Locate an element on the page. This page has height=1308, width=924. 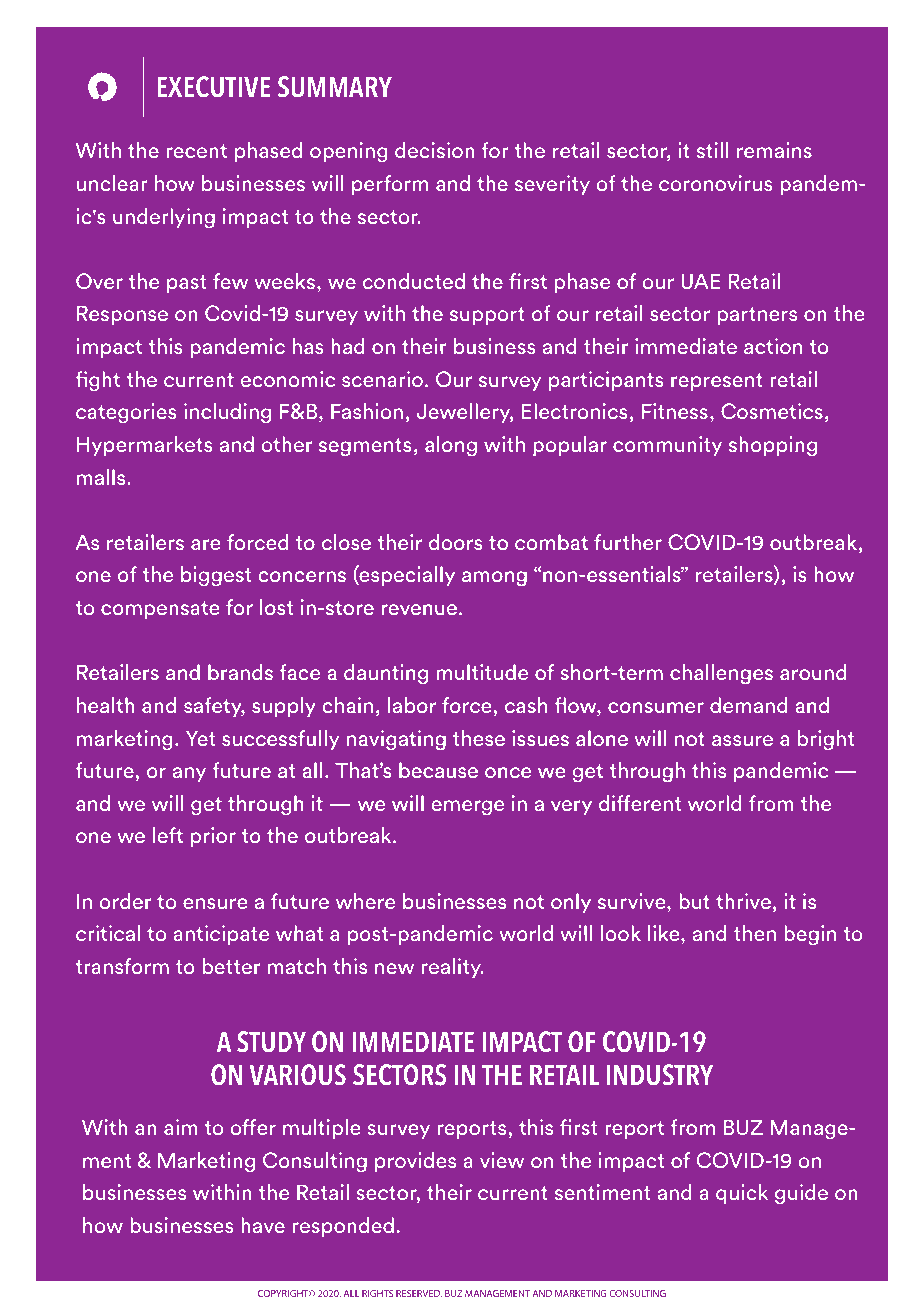
brands is located at coordinates (240, 672).
